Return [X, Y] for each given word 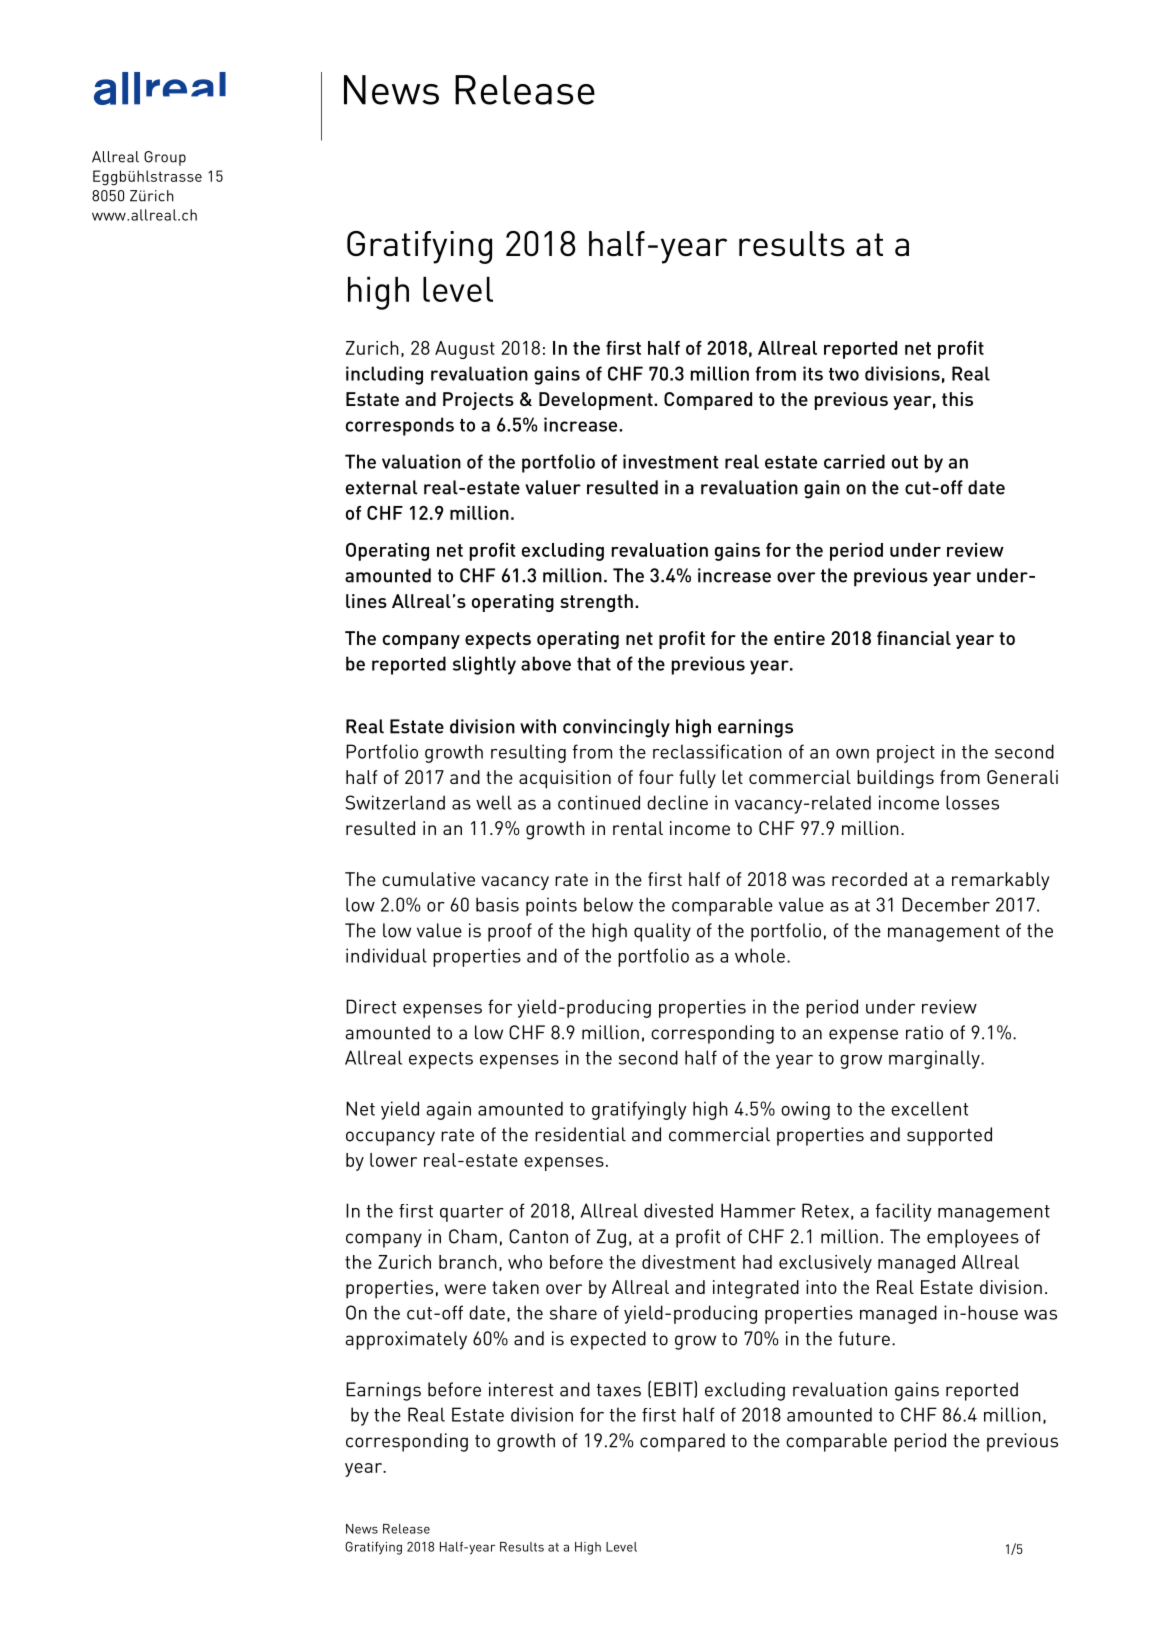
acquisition [565, 779]
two [844, 374]
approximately [406, 1340]
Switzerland [395, 802]
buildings [895, 779]
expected [608, 1340]
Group [165, 158]
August [465, 350]
